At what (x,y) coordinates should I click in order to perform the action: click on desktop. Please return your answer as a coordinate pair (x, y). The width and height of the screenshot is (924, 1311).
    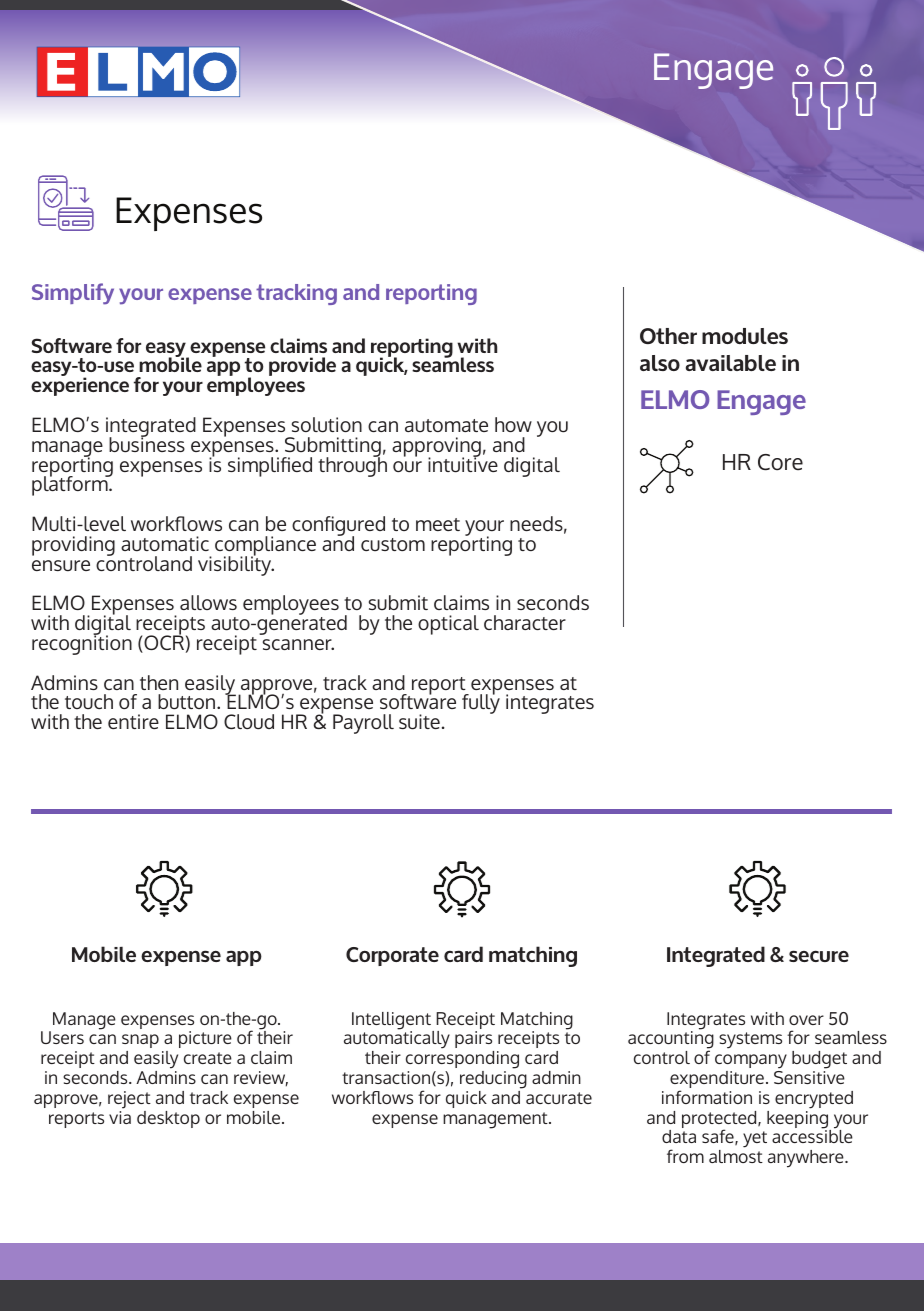
    Looking at the image, I should click on (168, 1119).
